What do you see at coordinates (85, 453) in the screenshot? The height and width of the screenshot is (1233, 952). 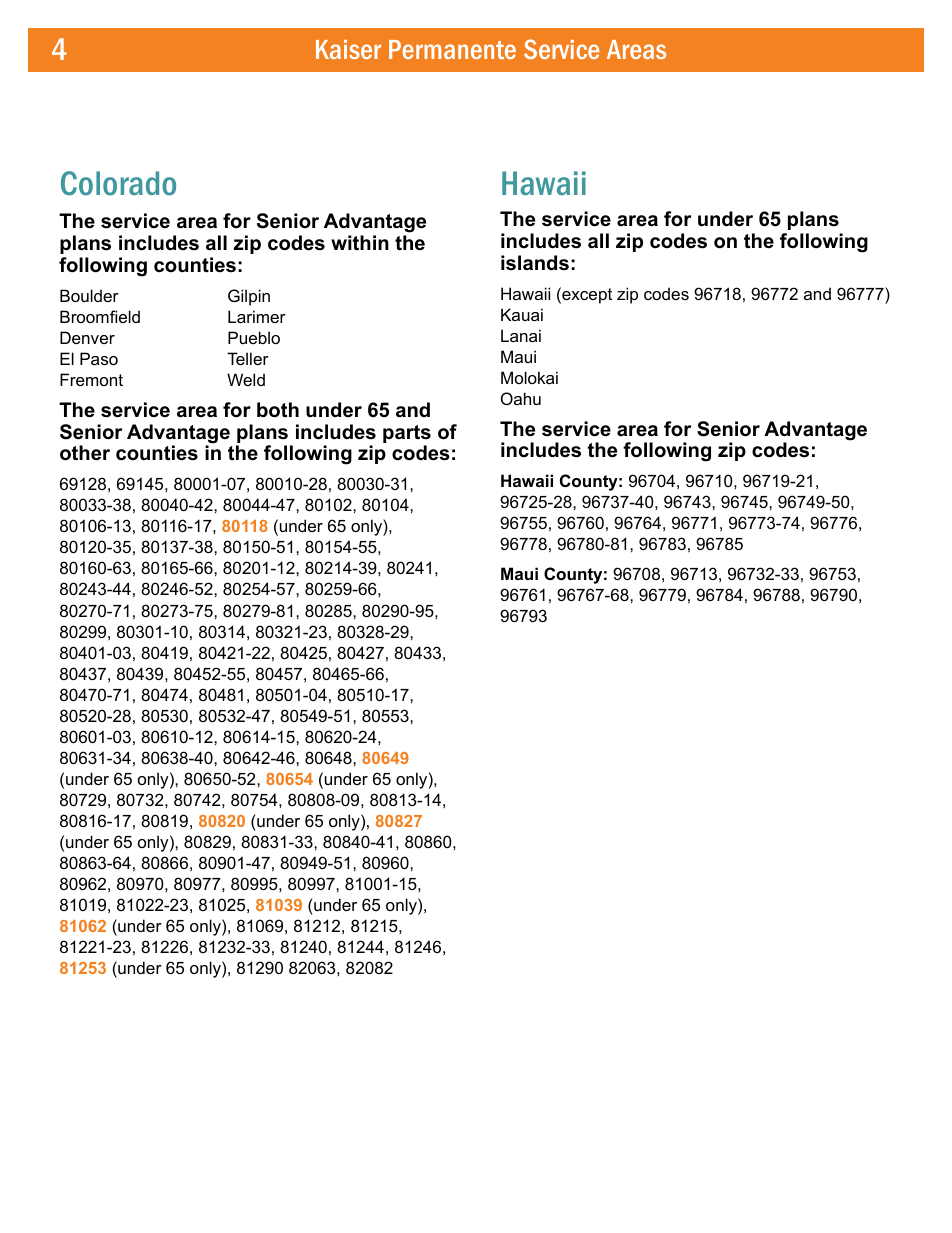 I see `other` at bounding box center [85, 453].
